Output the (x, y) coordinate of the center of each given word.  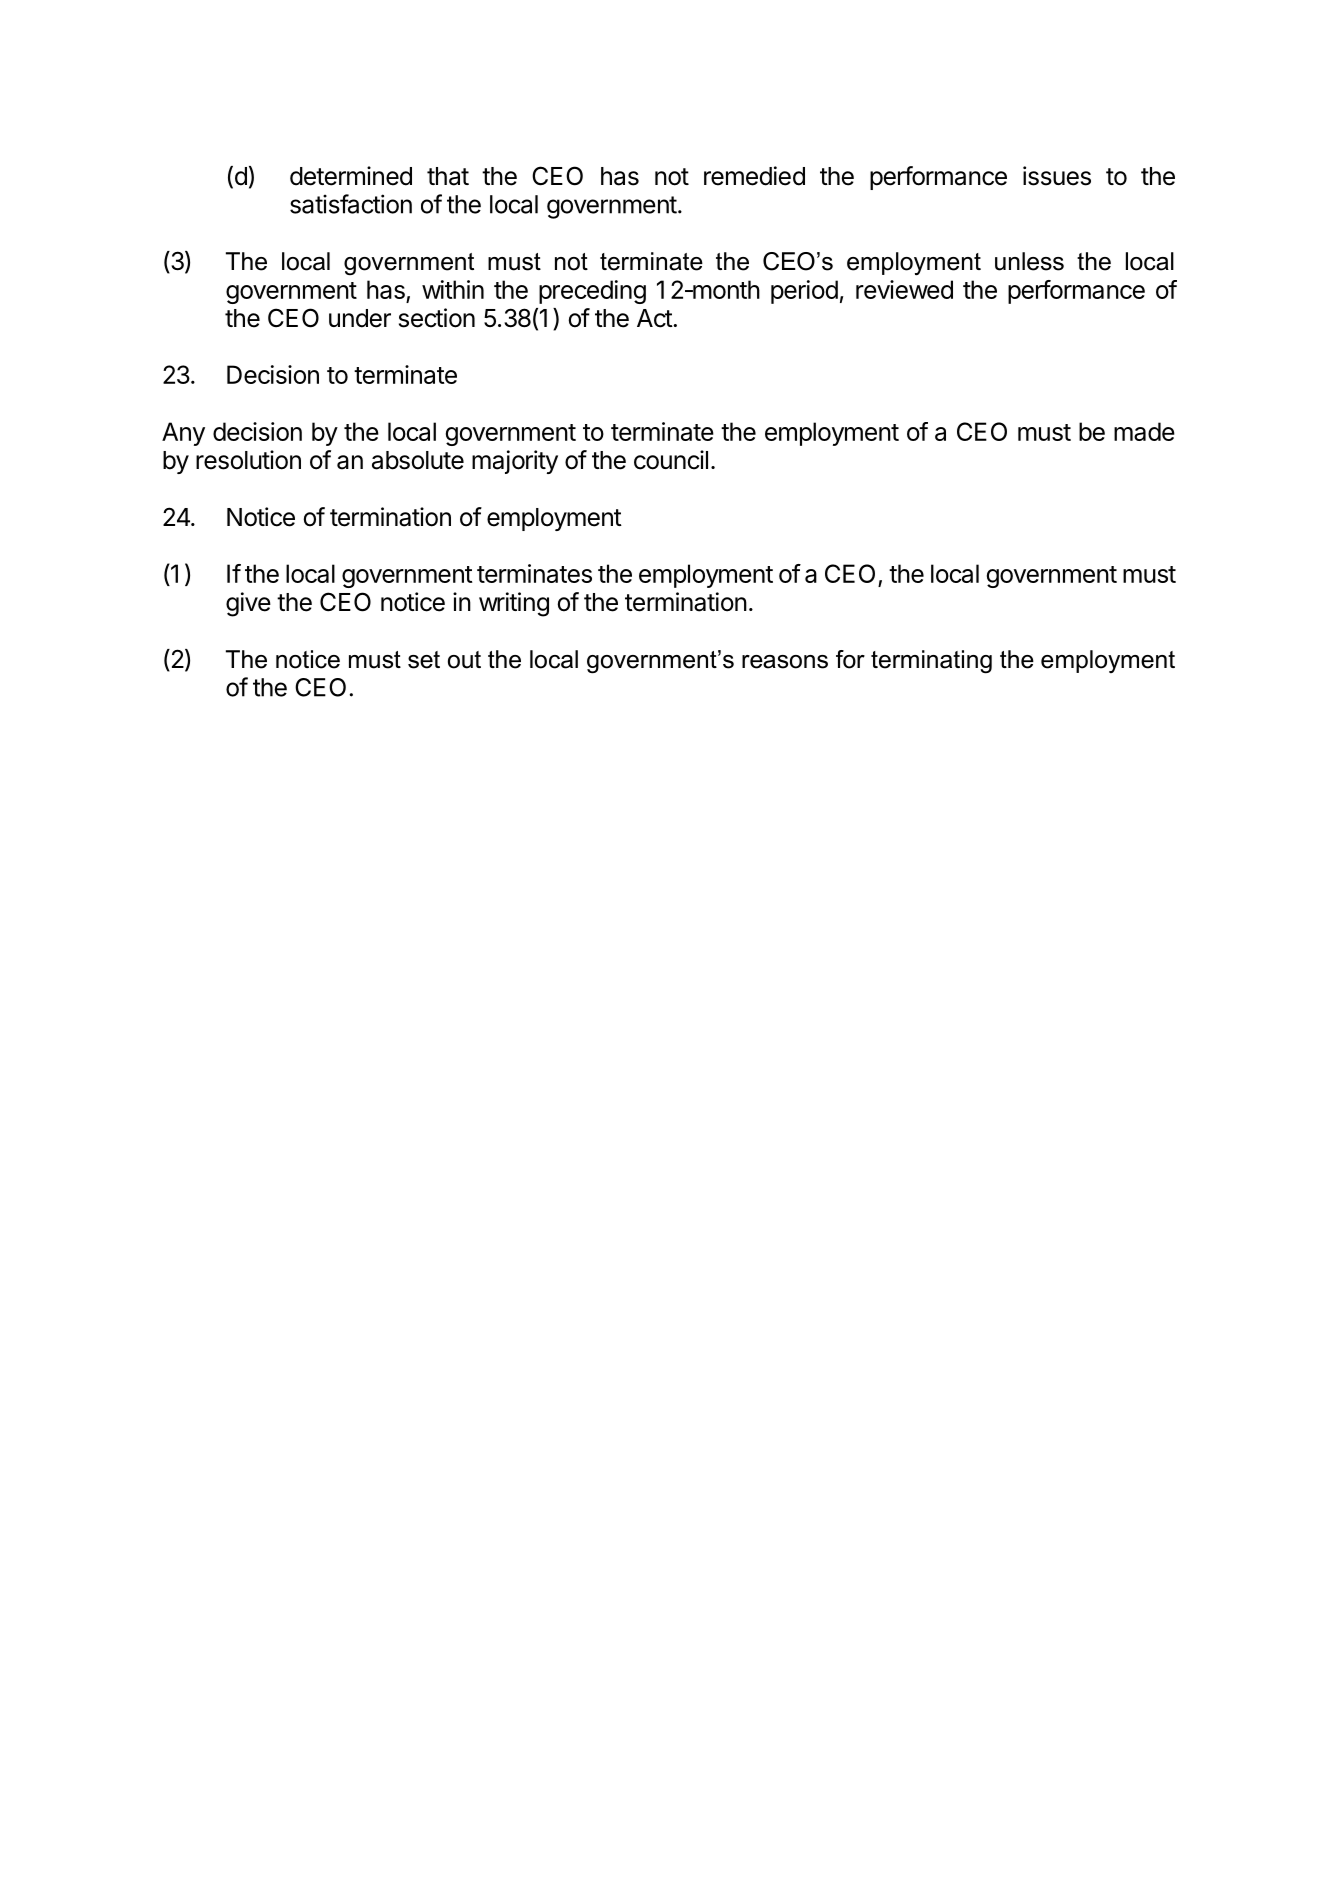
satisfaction (351, 204)
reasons (785, 662)
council (671, 460)
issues (1057, 176)
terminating (931, 662)
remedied (754, 176)
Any (183, 434)
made (1144, 431)
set (424, 660)
